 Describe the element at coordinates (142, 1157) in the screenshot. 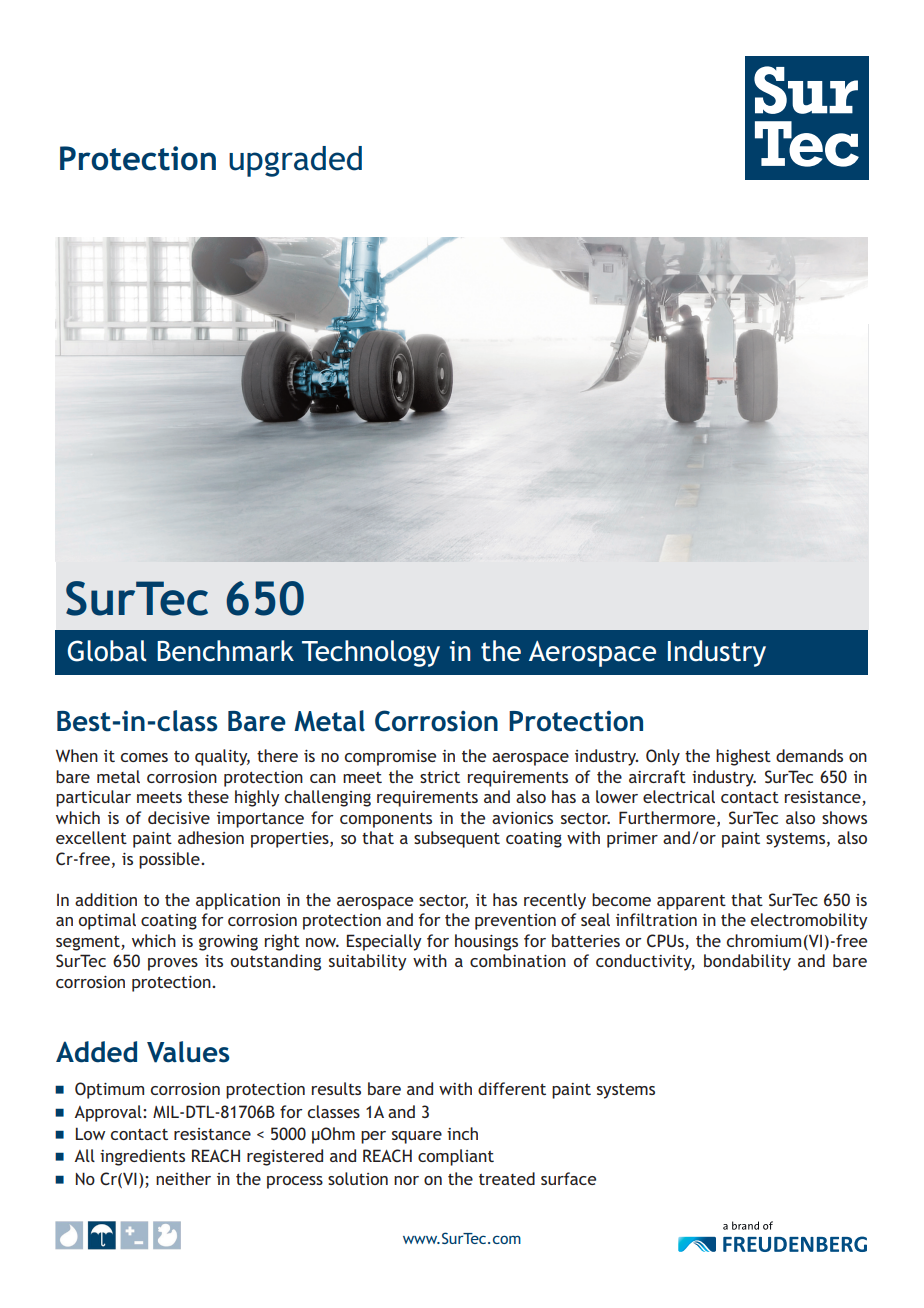

I see `ingredients` at that location.
